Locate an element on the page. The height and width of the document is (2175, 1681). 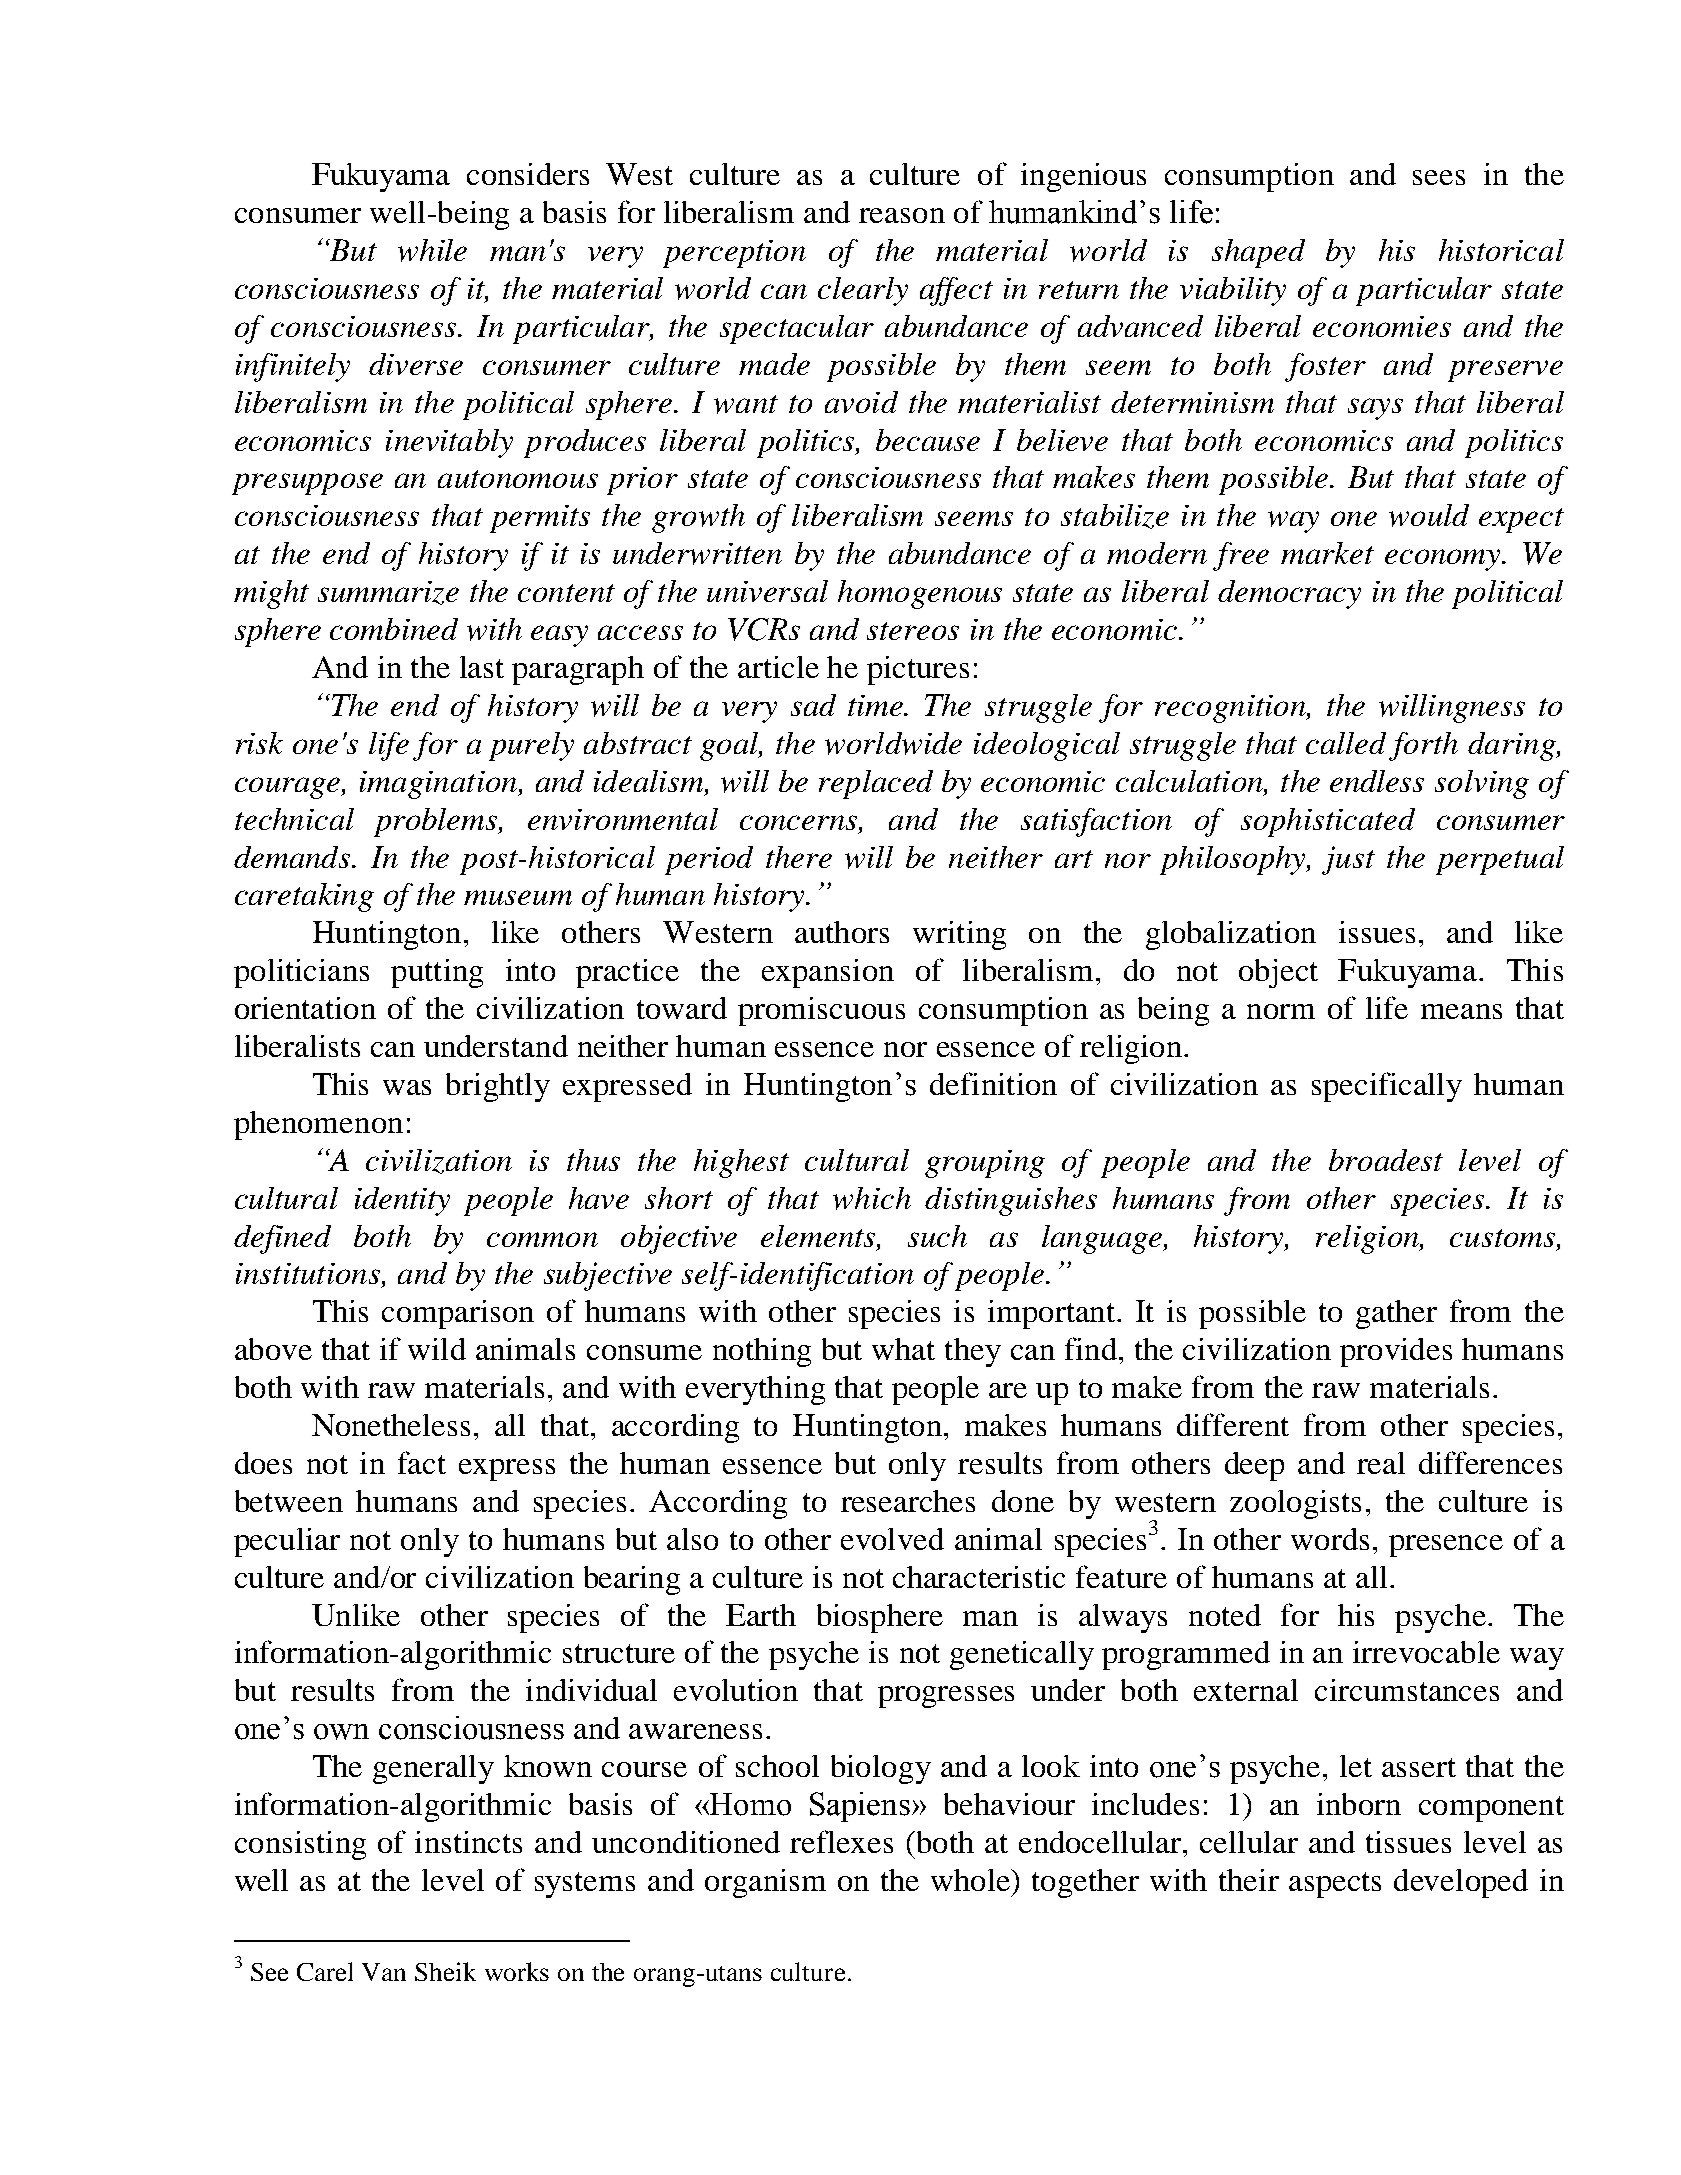
reason is located at coordinates (902, 215).
